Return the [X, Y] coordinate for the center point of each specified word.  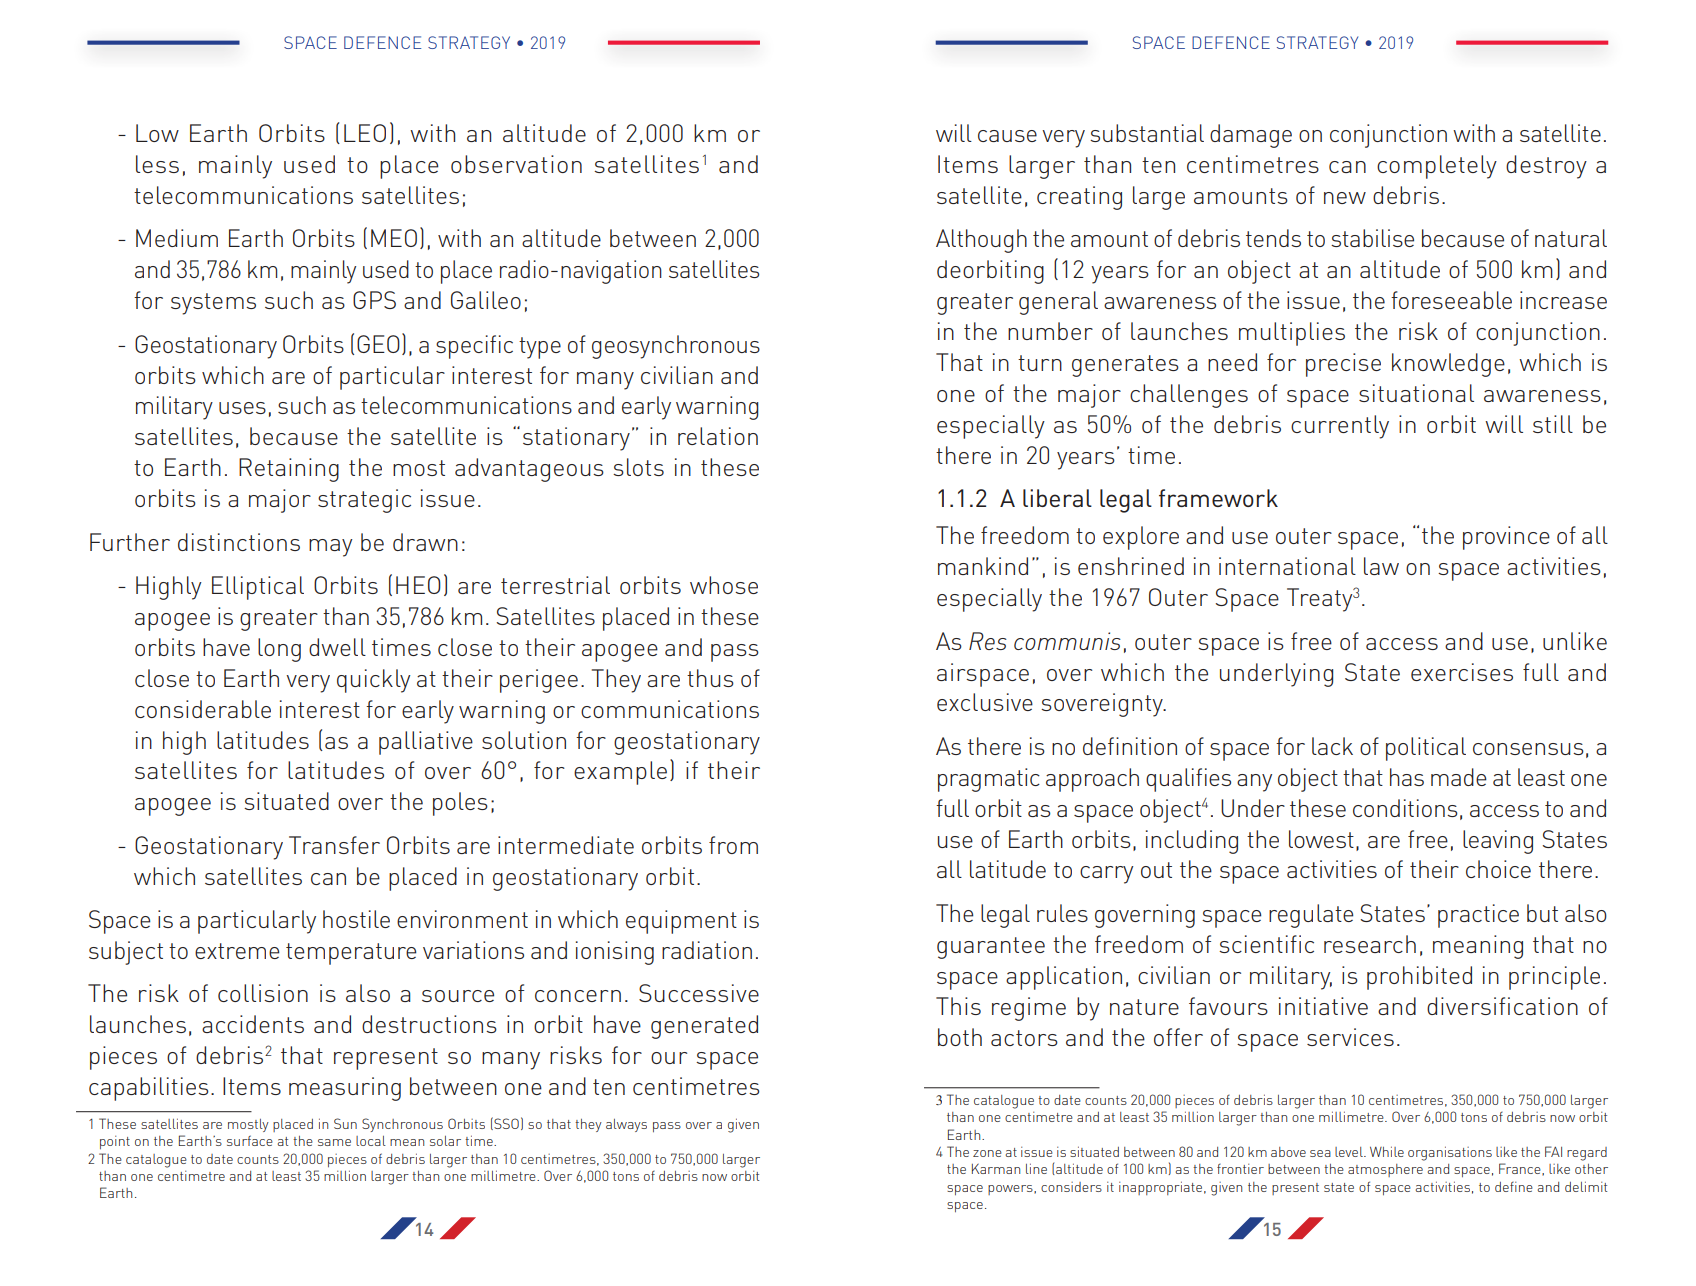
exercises [1462, 672]
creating [1079, 198]
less [157, 164]
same [334, 1142]
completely [1437, 167]
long [279, 650]
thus [710, 678]
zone [987, 1153]
